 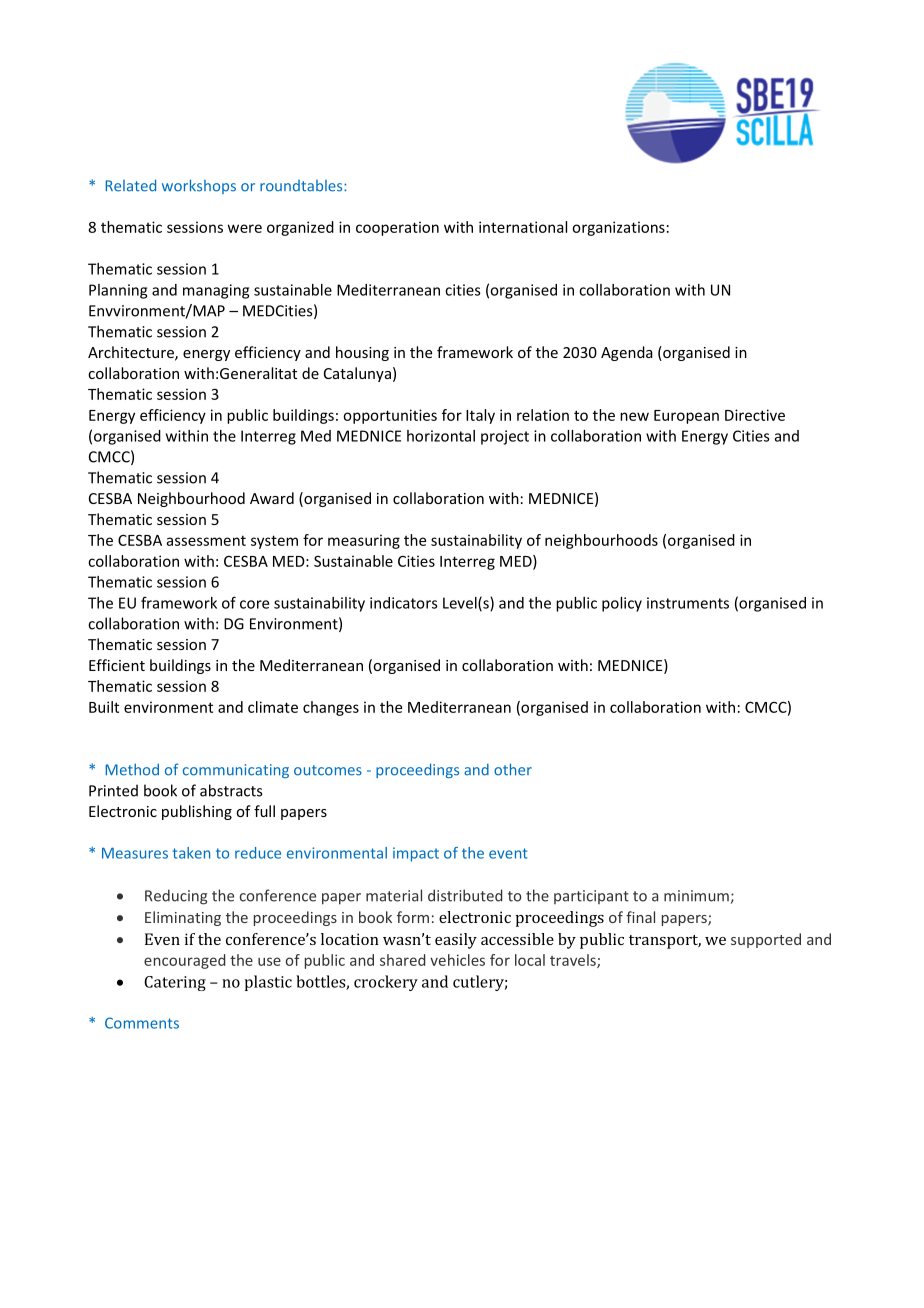 I want to click on crockery, so click(x=386, y=983).
